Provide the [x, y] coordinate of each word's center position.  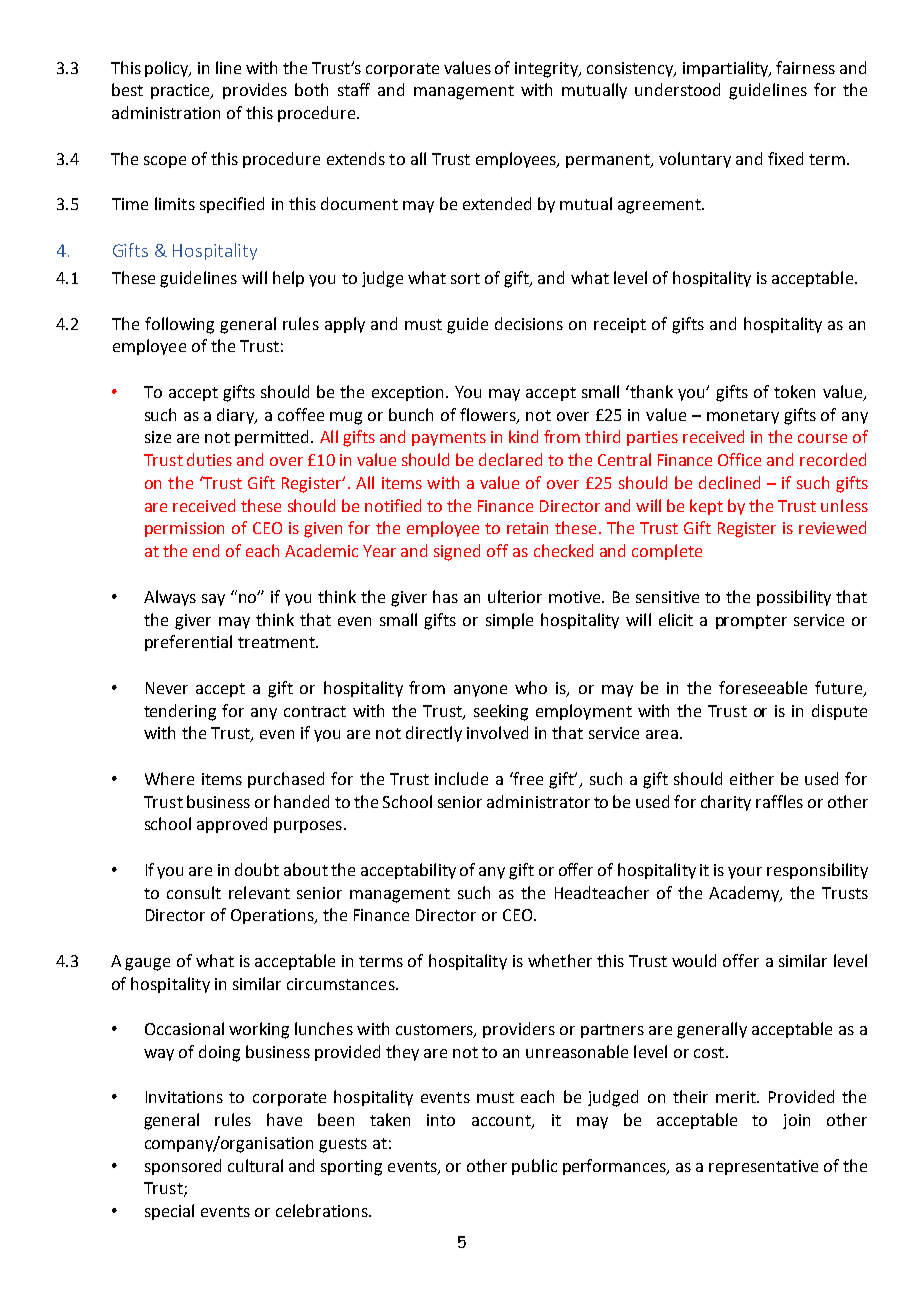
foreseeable [763, 687]
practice [182, 91]
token [794, 391]
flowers [489, 415]
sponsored [183, 1167]
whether [560, 960]
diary [237, 416]
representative [763, 1167]
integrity [547, 70]
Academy [745, 894]
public [534, 1167]
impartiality [727, 69]
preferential [188, 643]
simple [509, 621]
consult [194, 892]
